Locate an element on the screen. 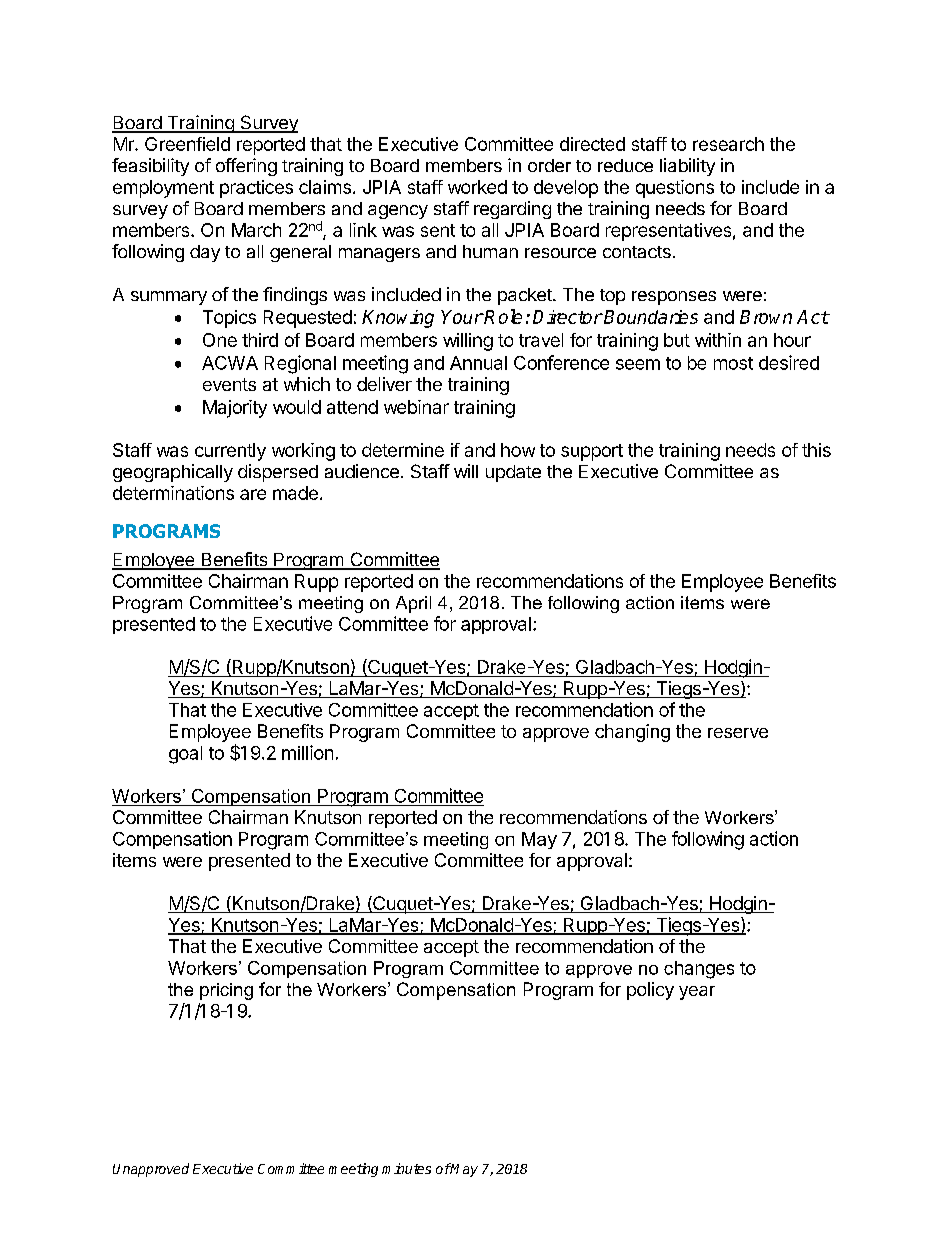 The height and width of the screenshot is (1233, 952). offering is located at coordinates (246, 167).
